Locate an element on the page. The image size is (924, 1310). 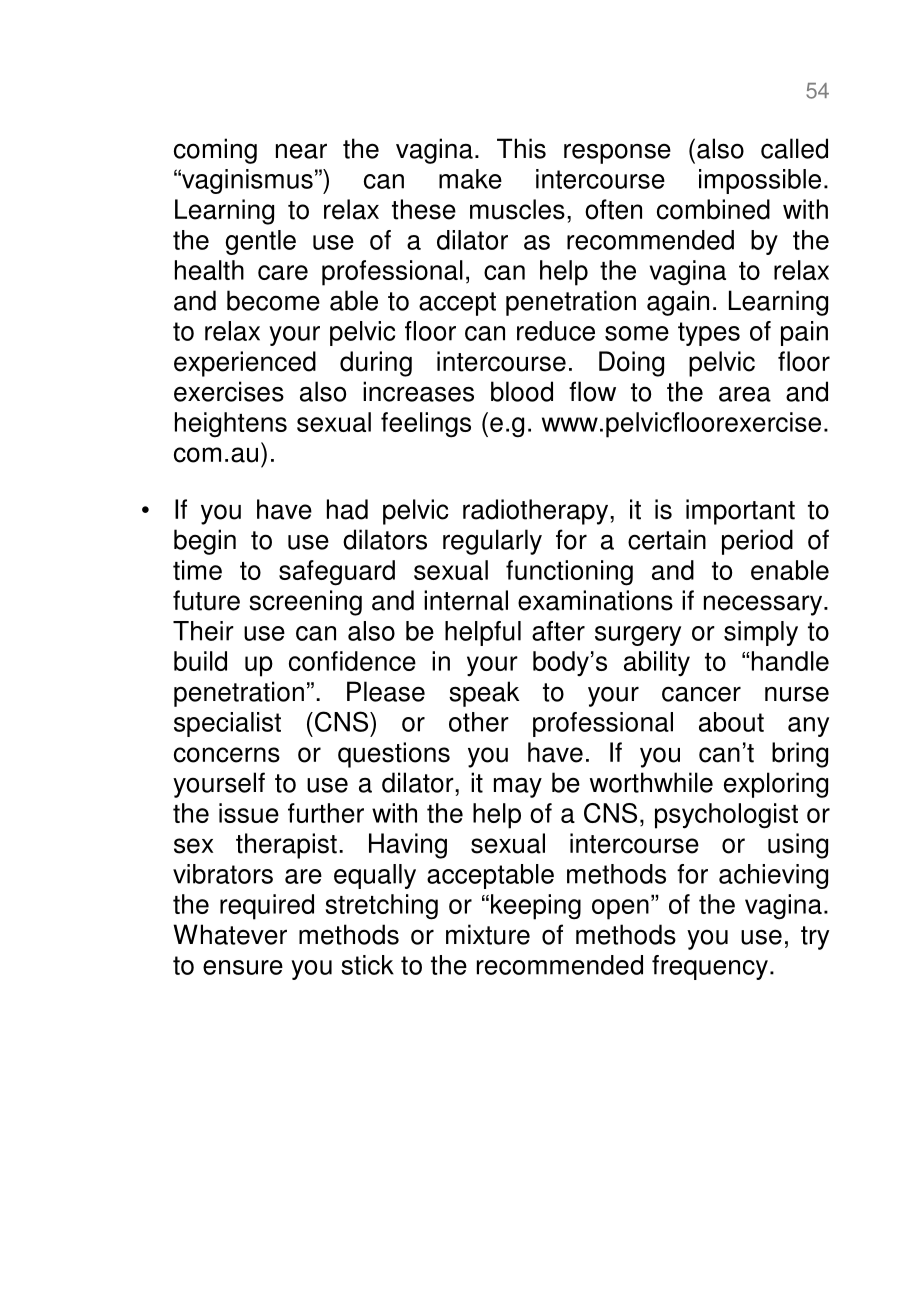
impossible is located at coordinates (760, 181).
